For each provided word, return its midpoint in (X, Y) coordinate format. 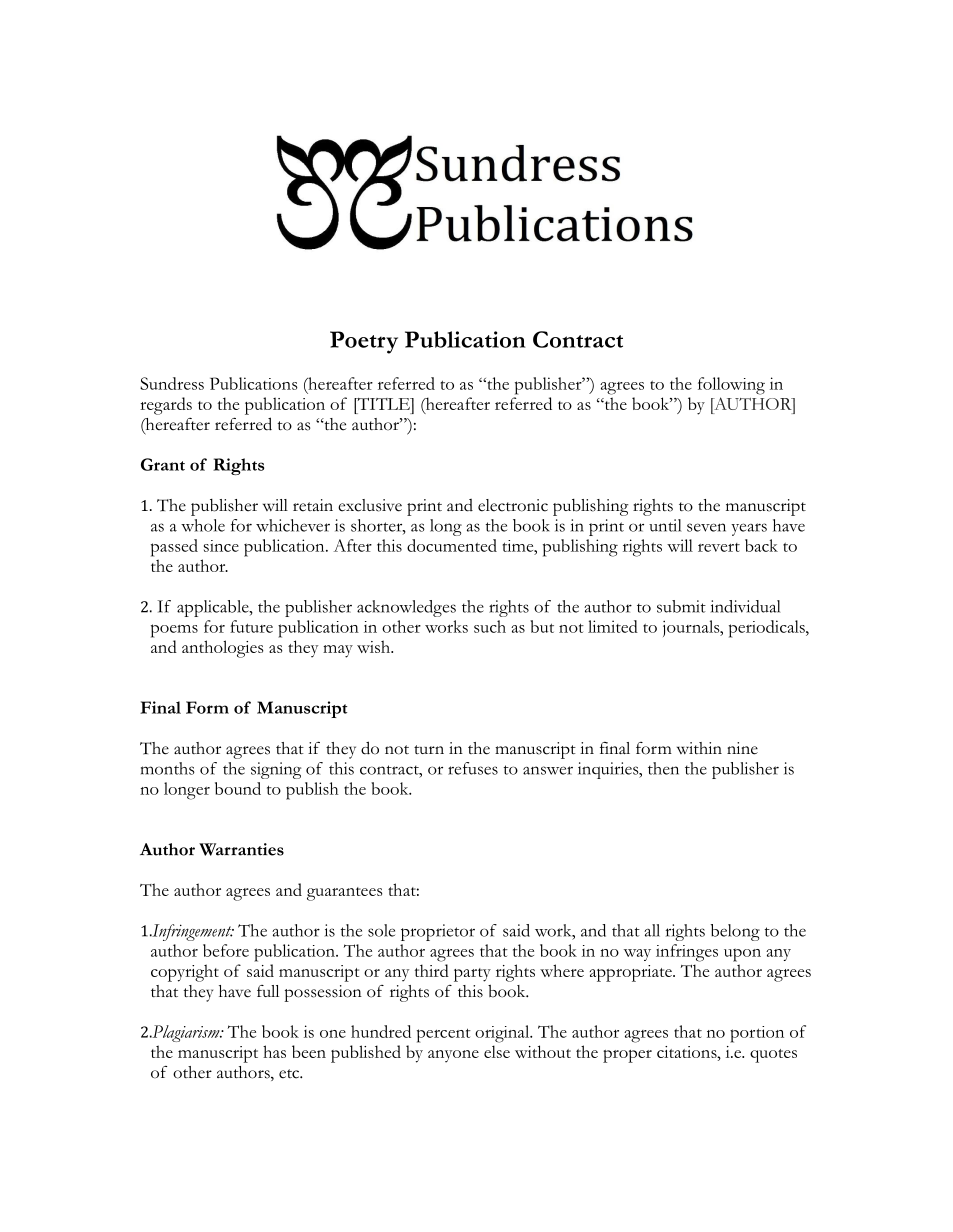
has (274, 1051)
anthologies (222, 649)
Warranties (241, 849)
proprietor (438, 932)
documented (452, 545)
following (731, 386)
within (699, 748)
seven (706, 527)
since (221, 546)
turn (429, 749)
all (652, 930)
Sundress (172, 383)
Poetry (364, 342)
